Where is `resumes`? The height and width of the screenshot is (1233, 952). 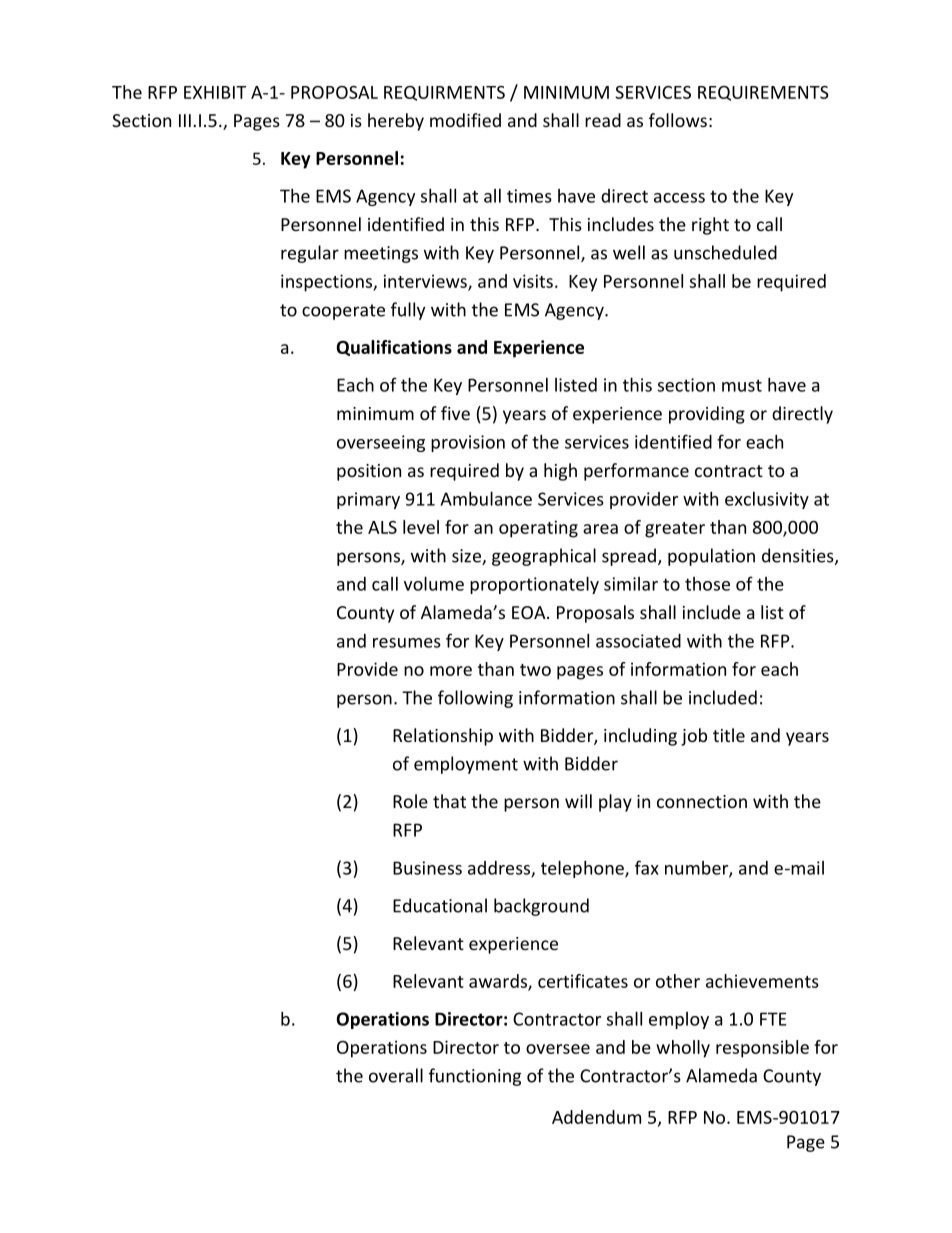 resumes is located at coordinates (407, 643).
